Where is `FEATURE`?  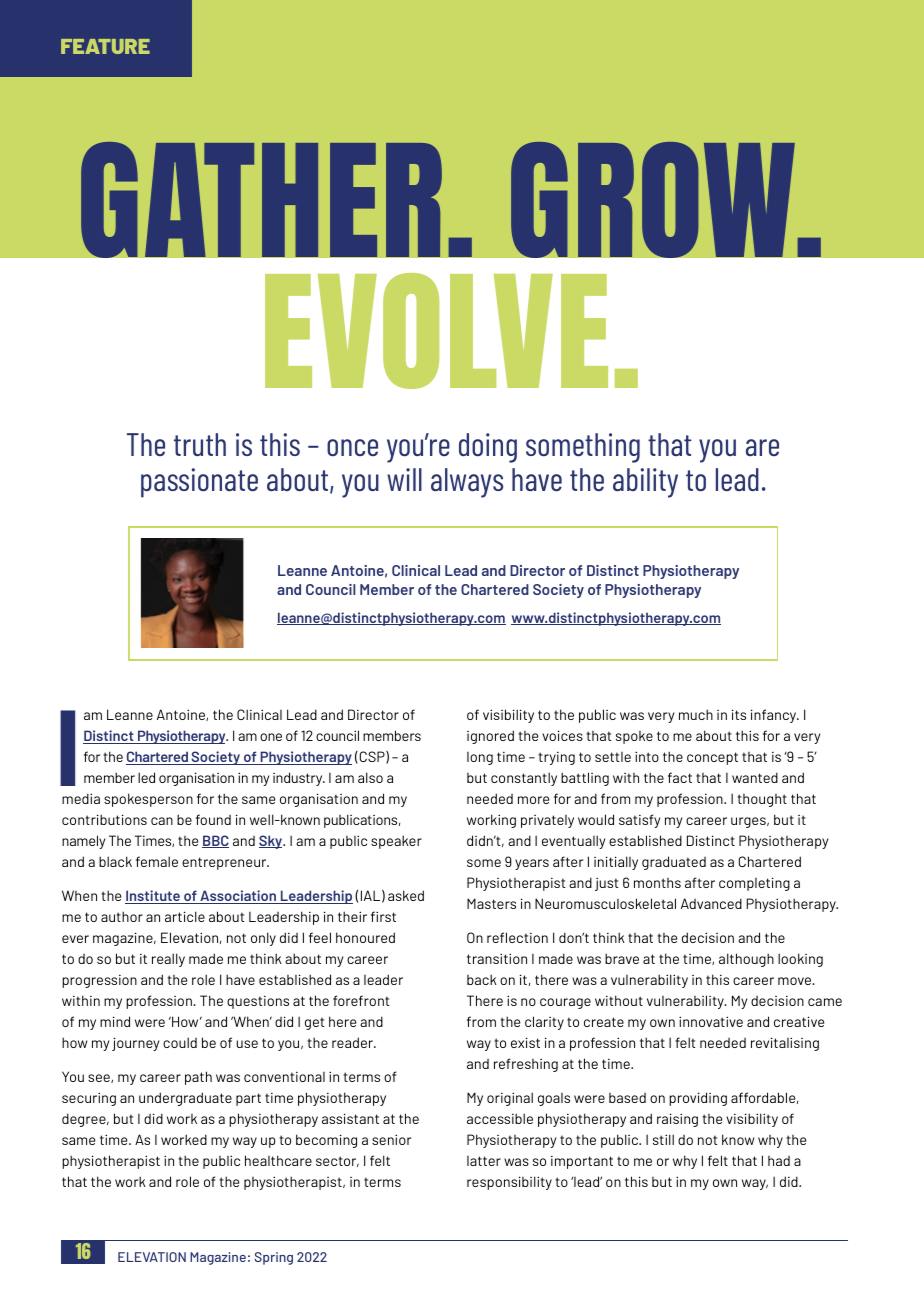
FEATURE is located at coordinates (105, 46).
